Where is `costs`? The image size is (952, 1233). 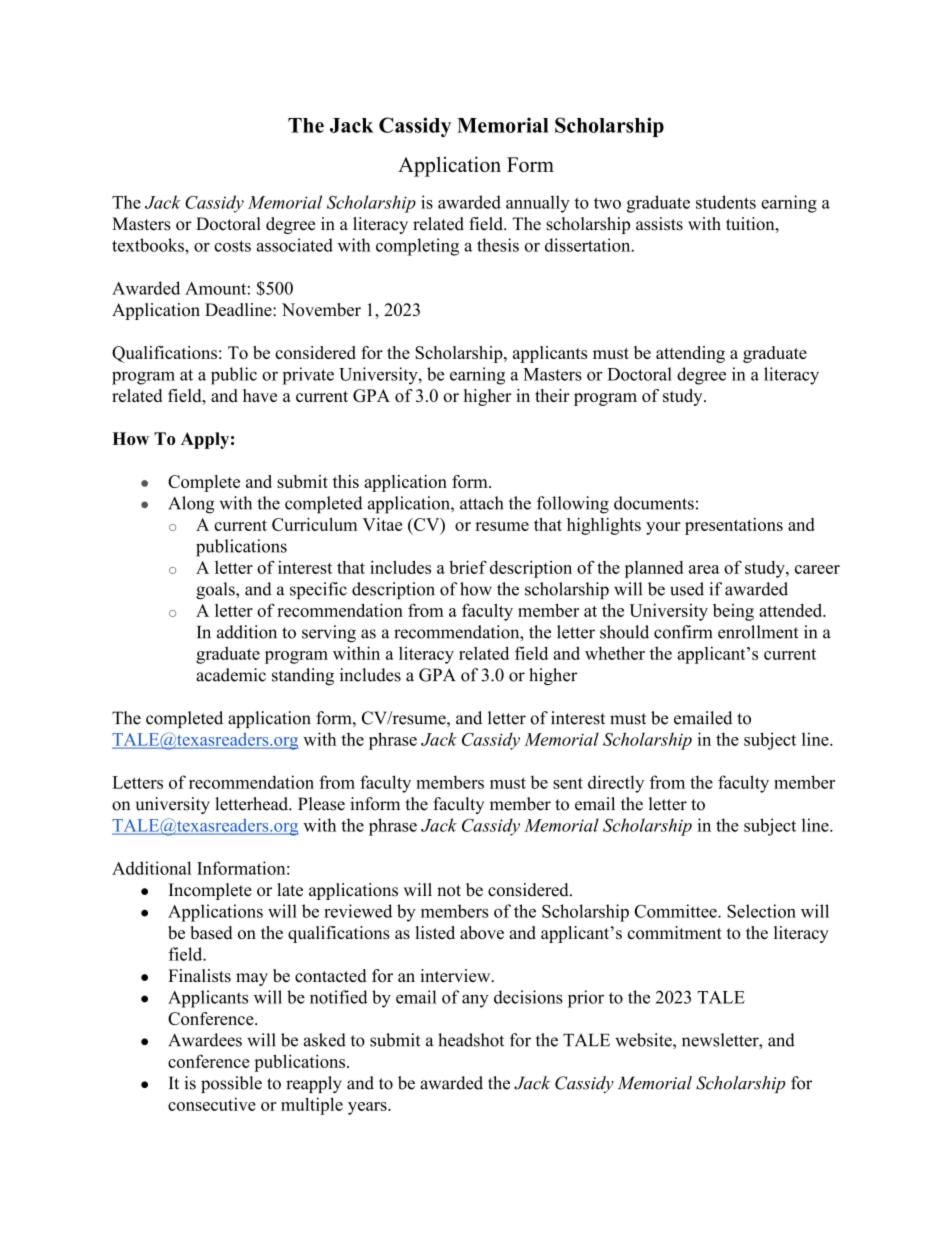 costs is located at coordinates (232, 246).
